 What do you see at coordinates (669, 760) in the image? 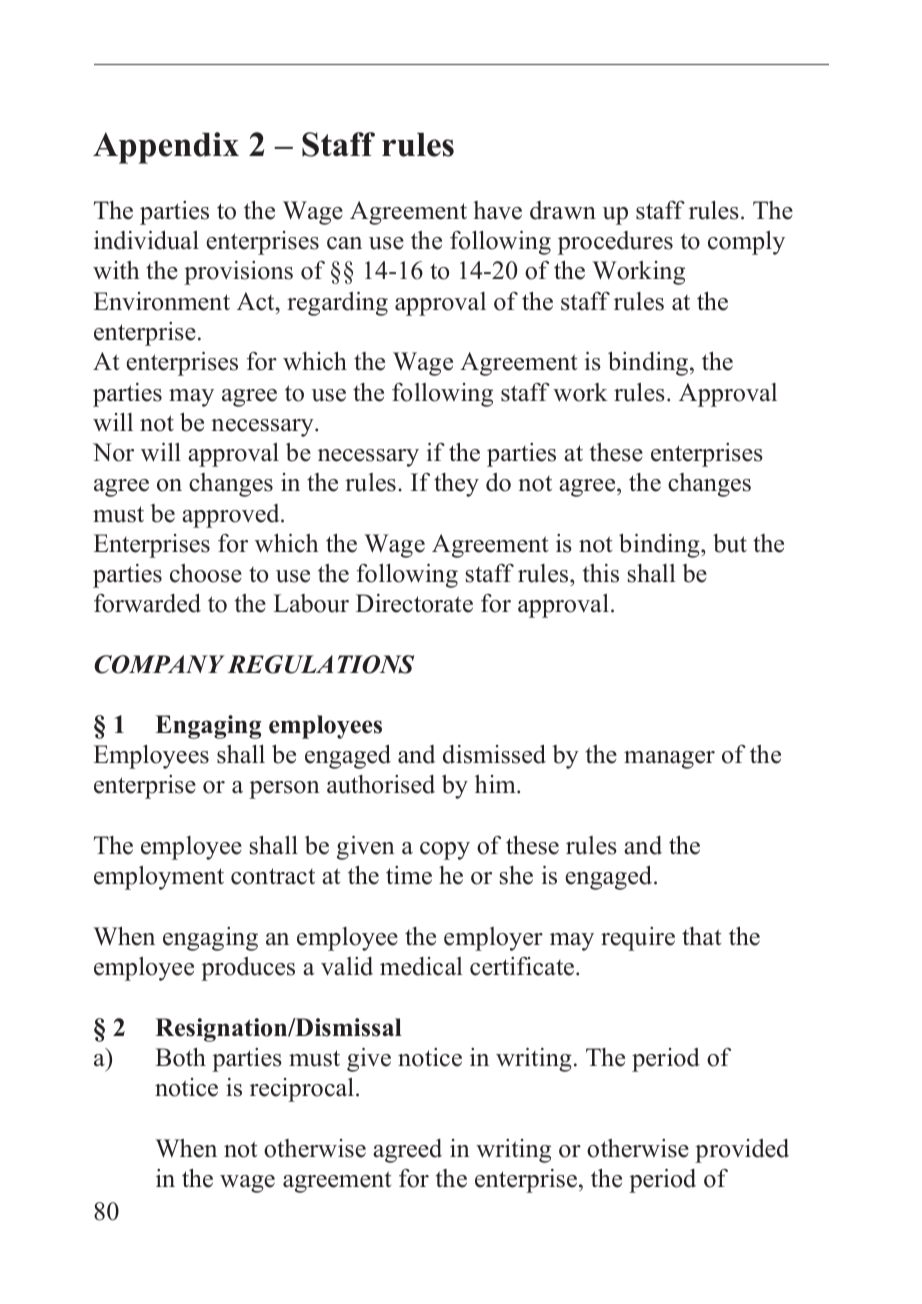
I see `manager` at bounding box center [669, 760].
